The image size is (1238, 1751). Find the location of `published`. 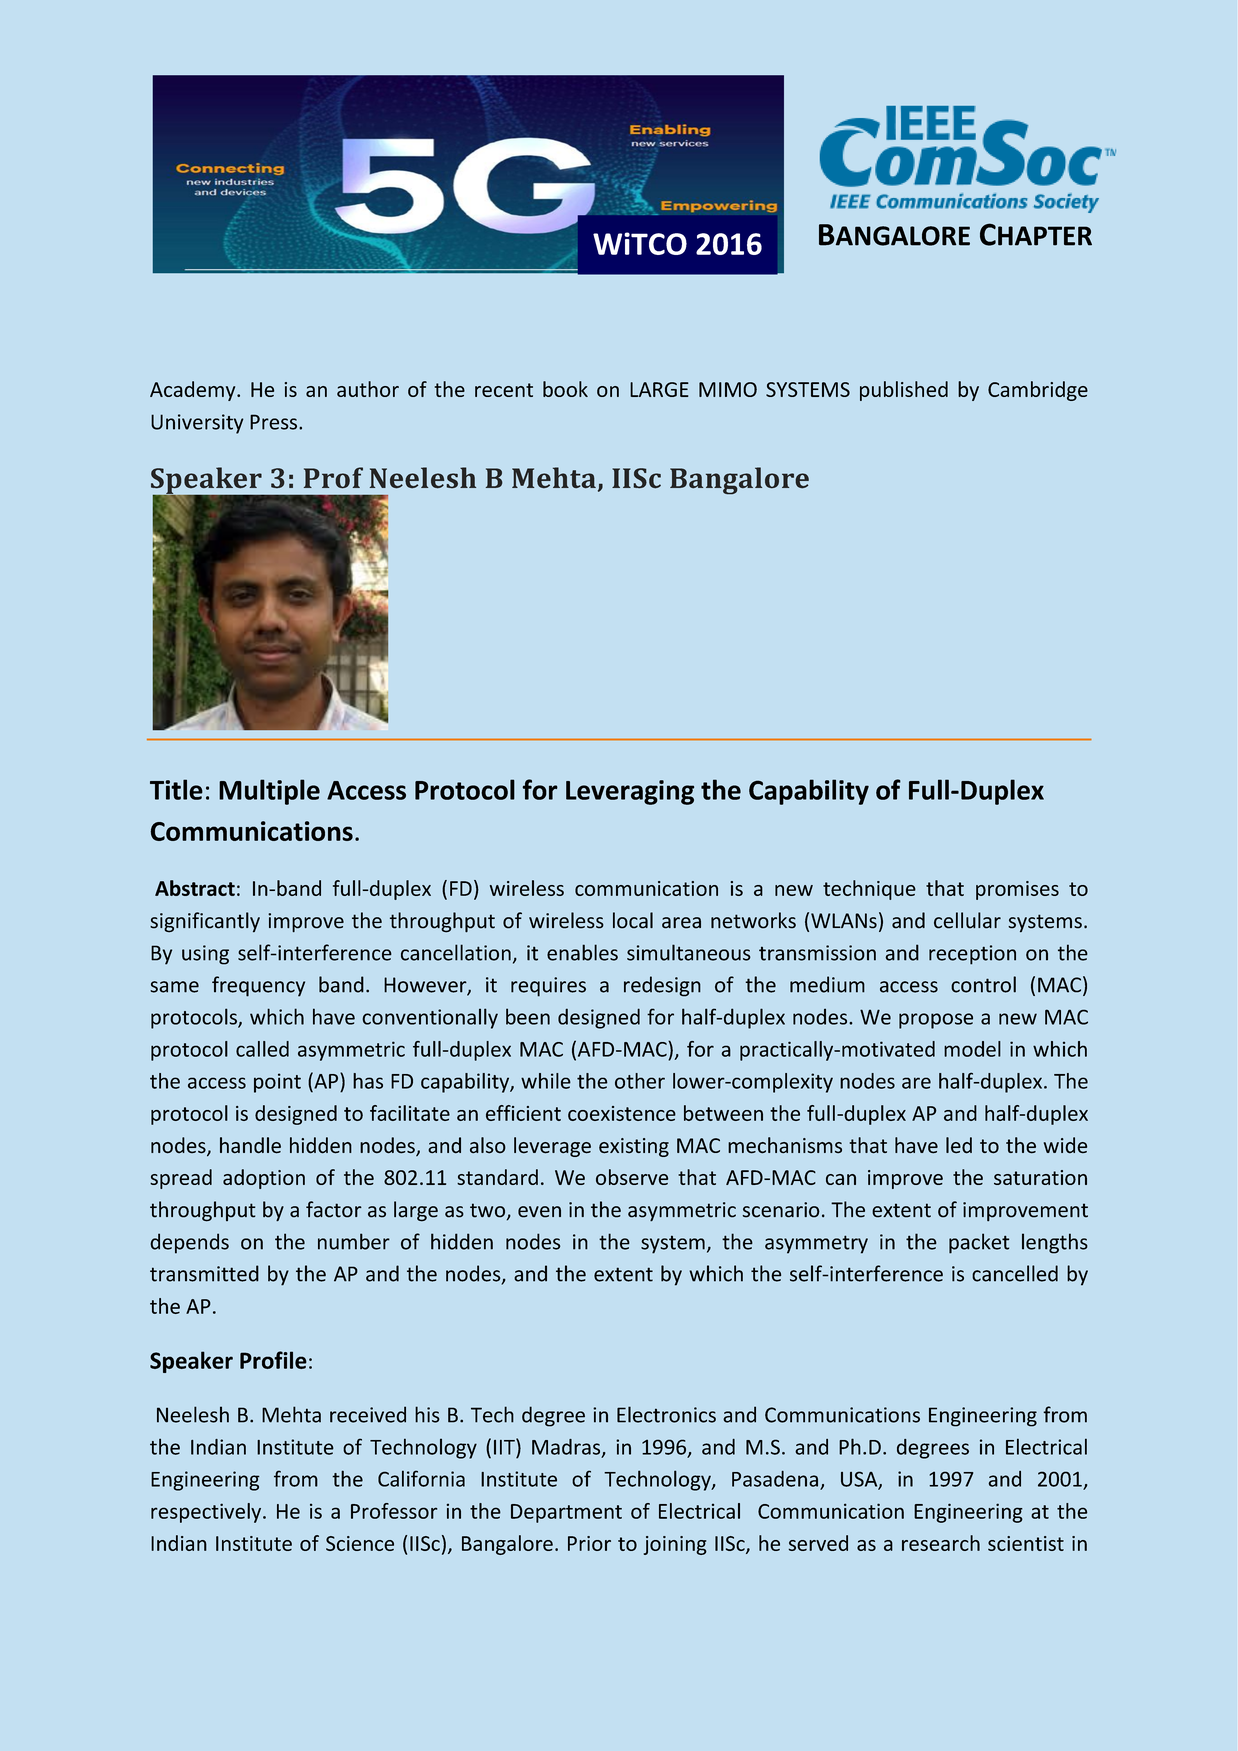

published is located at coordinates (904, 391).
